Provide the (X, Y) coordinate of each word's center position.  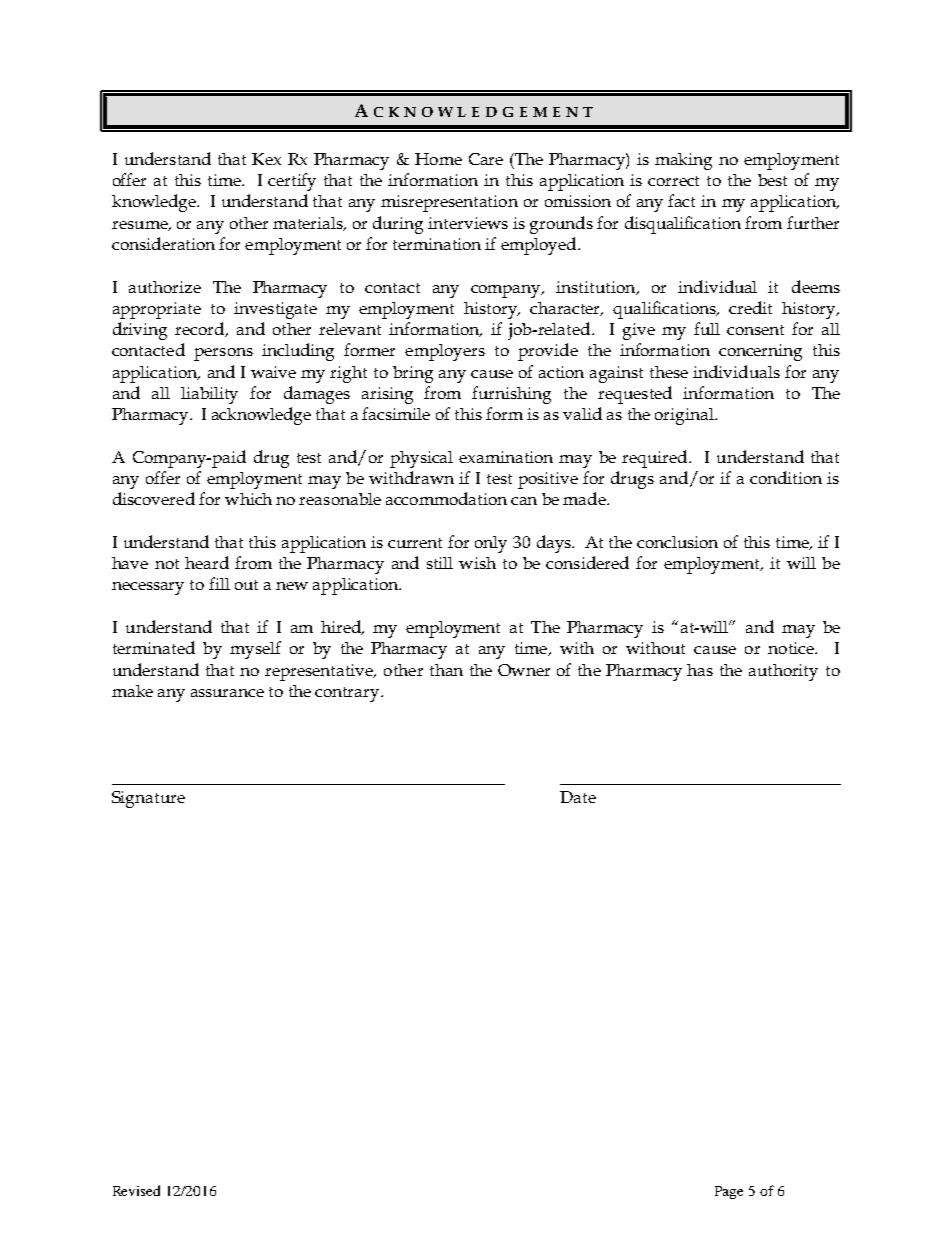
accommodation (446, 498)
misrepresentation (449, 203)
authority (783, 672)
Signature (148, 799)
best (772, 180)
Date (578, 797)
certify (292, 182)
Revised (136, 1190)
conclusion (677, 542)
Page (729, 1192)
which (248, 499)
